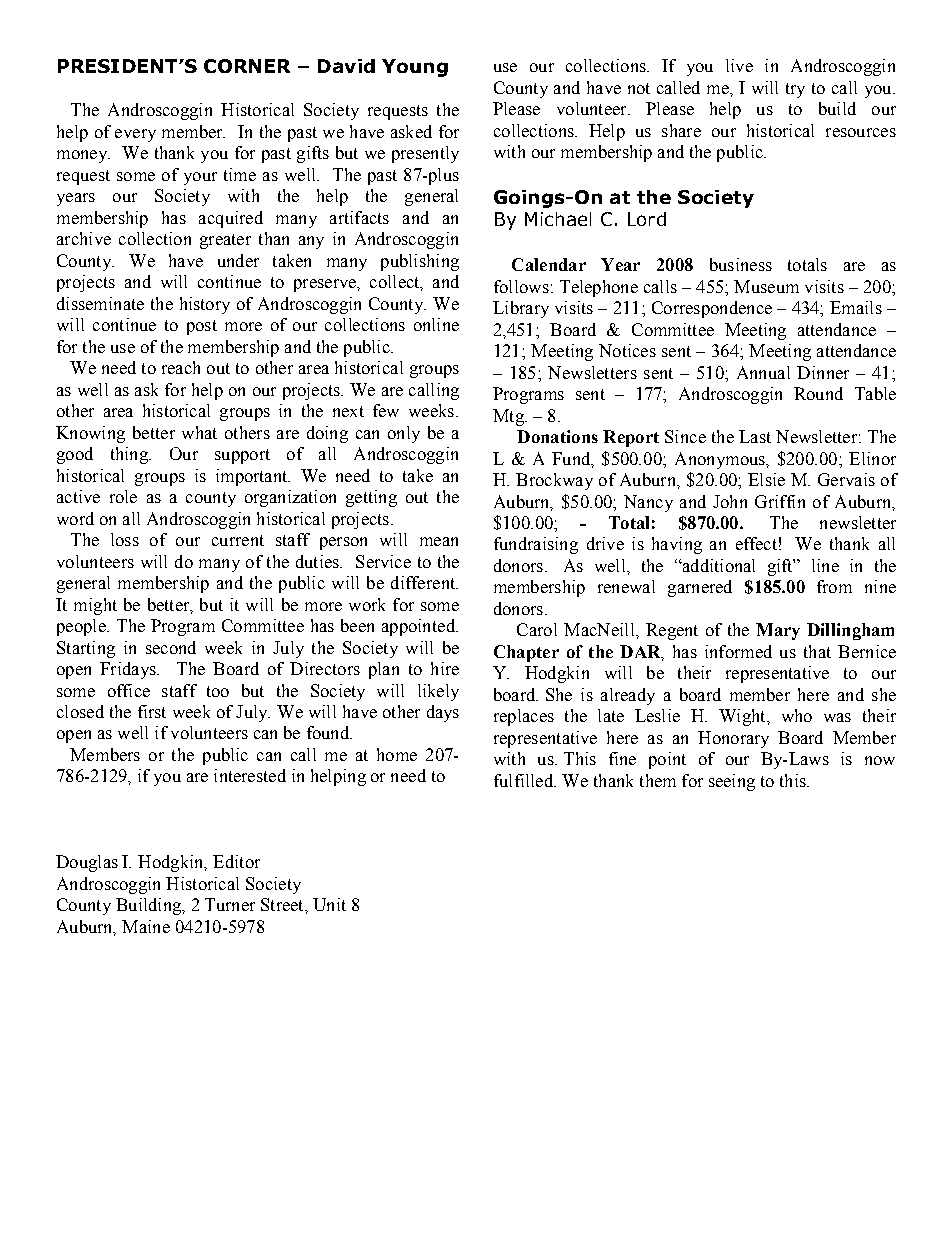  Describe the element at coordinates (415, 68) in the screenshot. I see `Young` at that location.
